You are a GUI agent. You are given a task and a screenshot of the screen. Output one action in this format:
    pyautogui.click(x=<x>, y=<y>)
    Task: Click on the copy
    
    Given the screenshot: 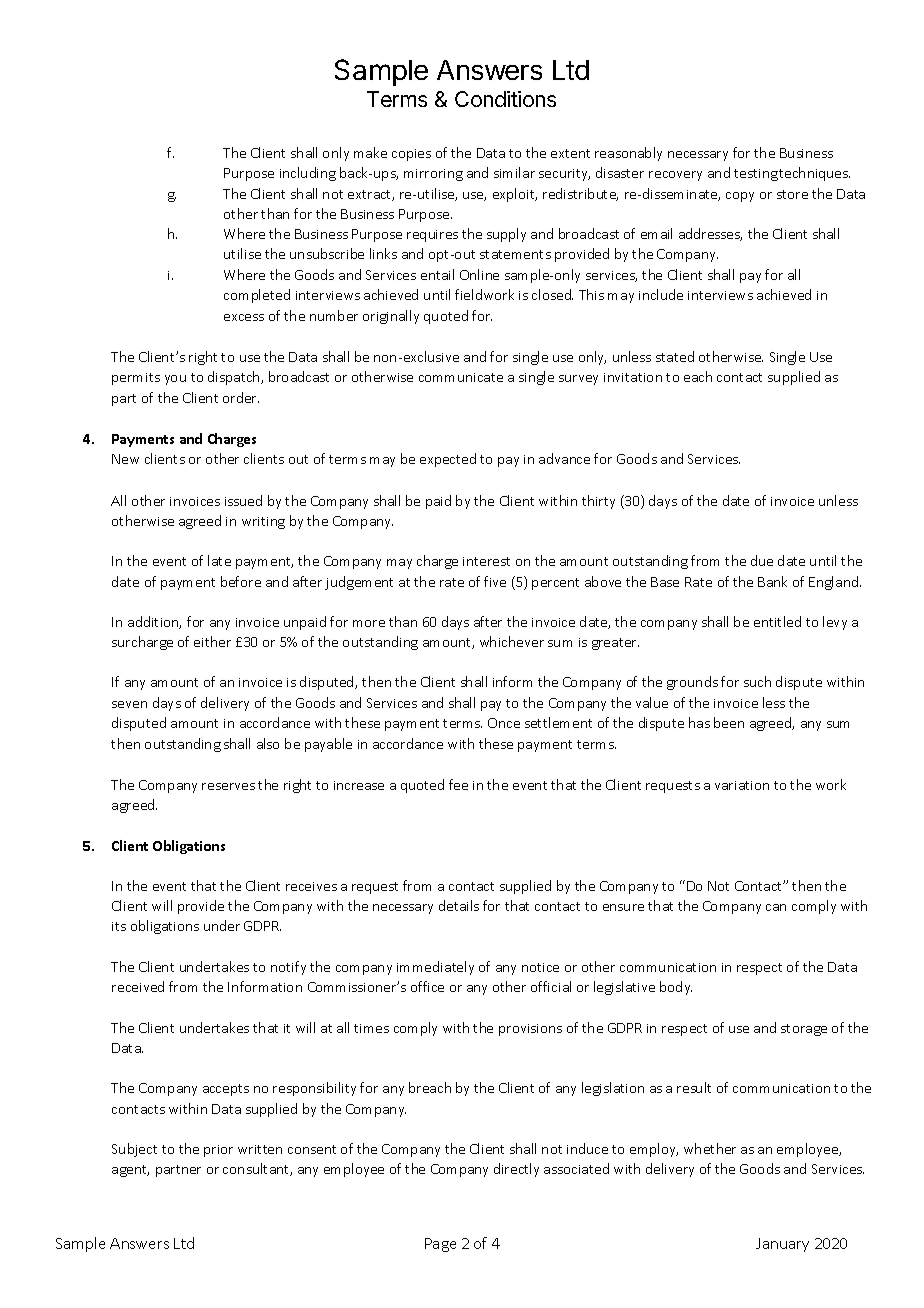 What is the action you would take?
    pyautogui.click(x=740, y=197)
